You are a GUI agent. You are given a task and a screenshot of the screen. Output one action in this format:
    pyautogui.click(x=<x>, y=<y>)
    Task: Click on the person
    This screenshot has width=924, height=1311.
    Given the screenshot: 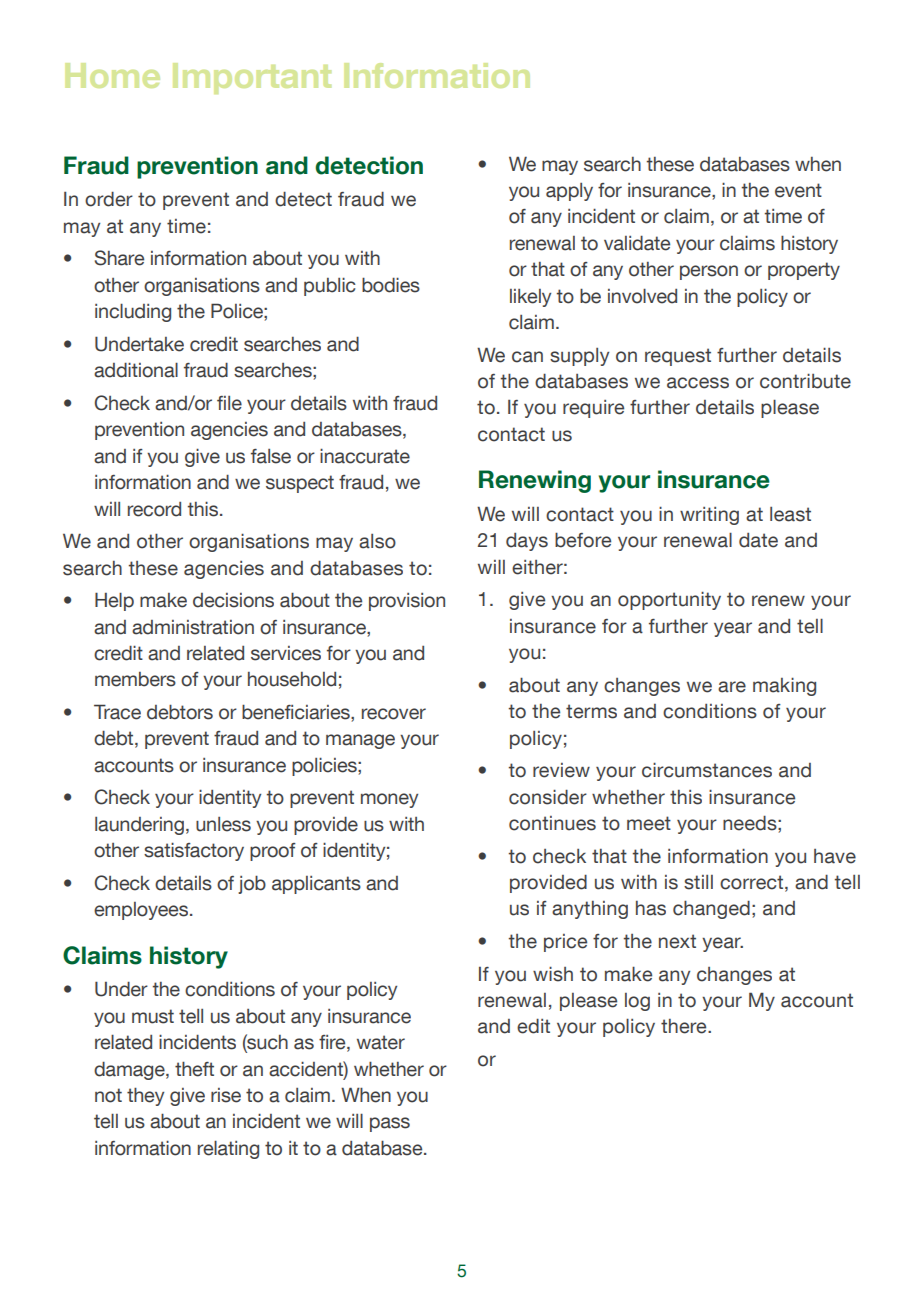 What is the action you would take?
    pyautogui.click(x=709, y=272)
